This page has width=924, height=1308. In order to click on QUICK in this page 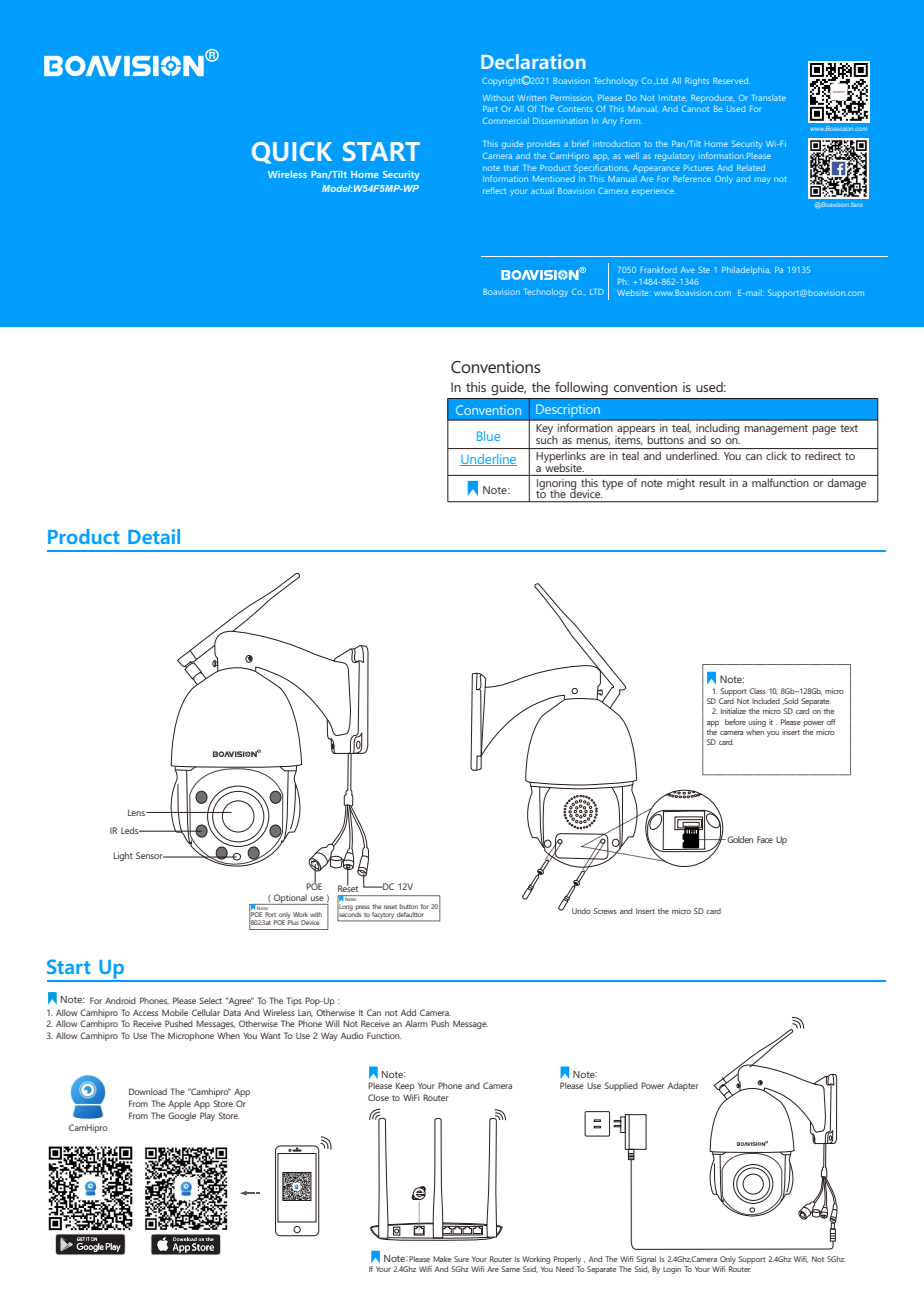, I will do `click(292, 153)`.
